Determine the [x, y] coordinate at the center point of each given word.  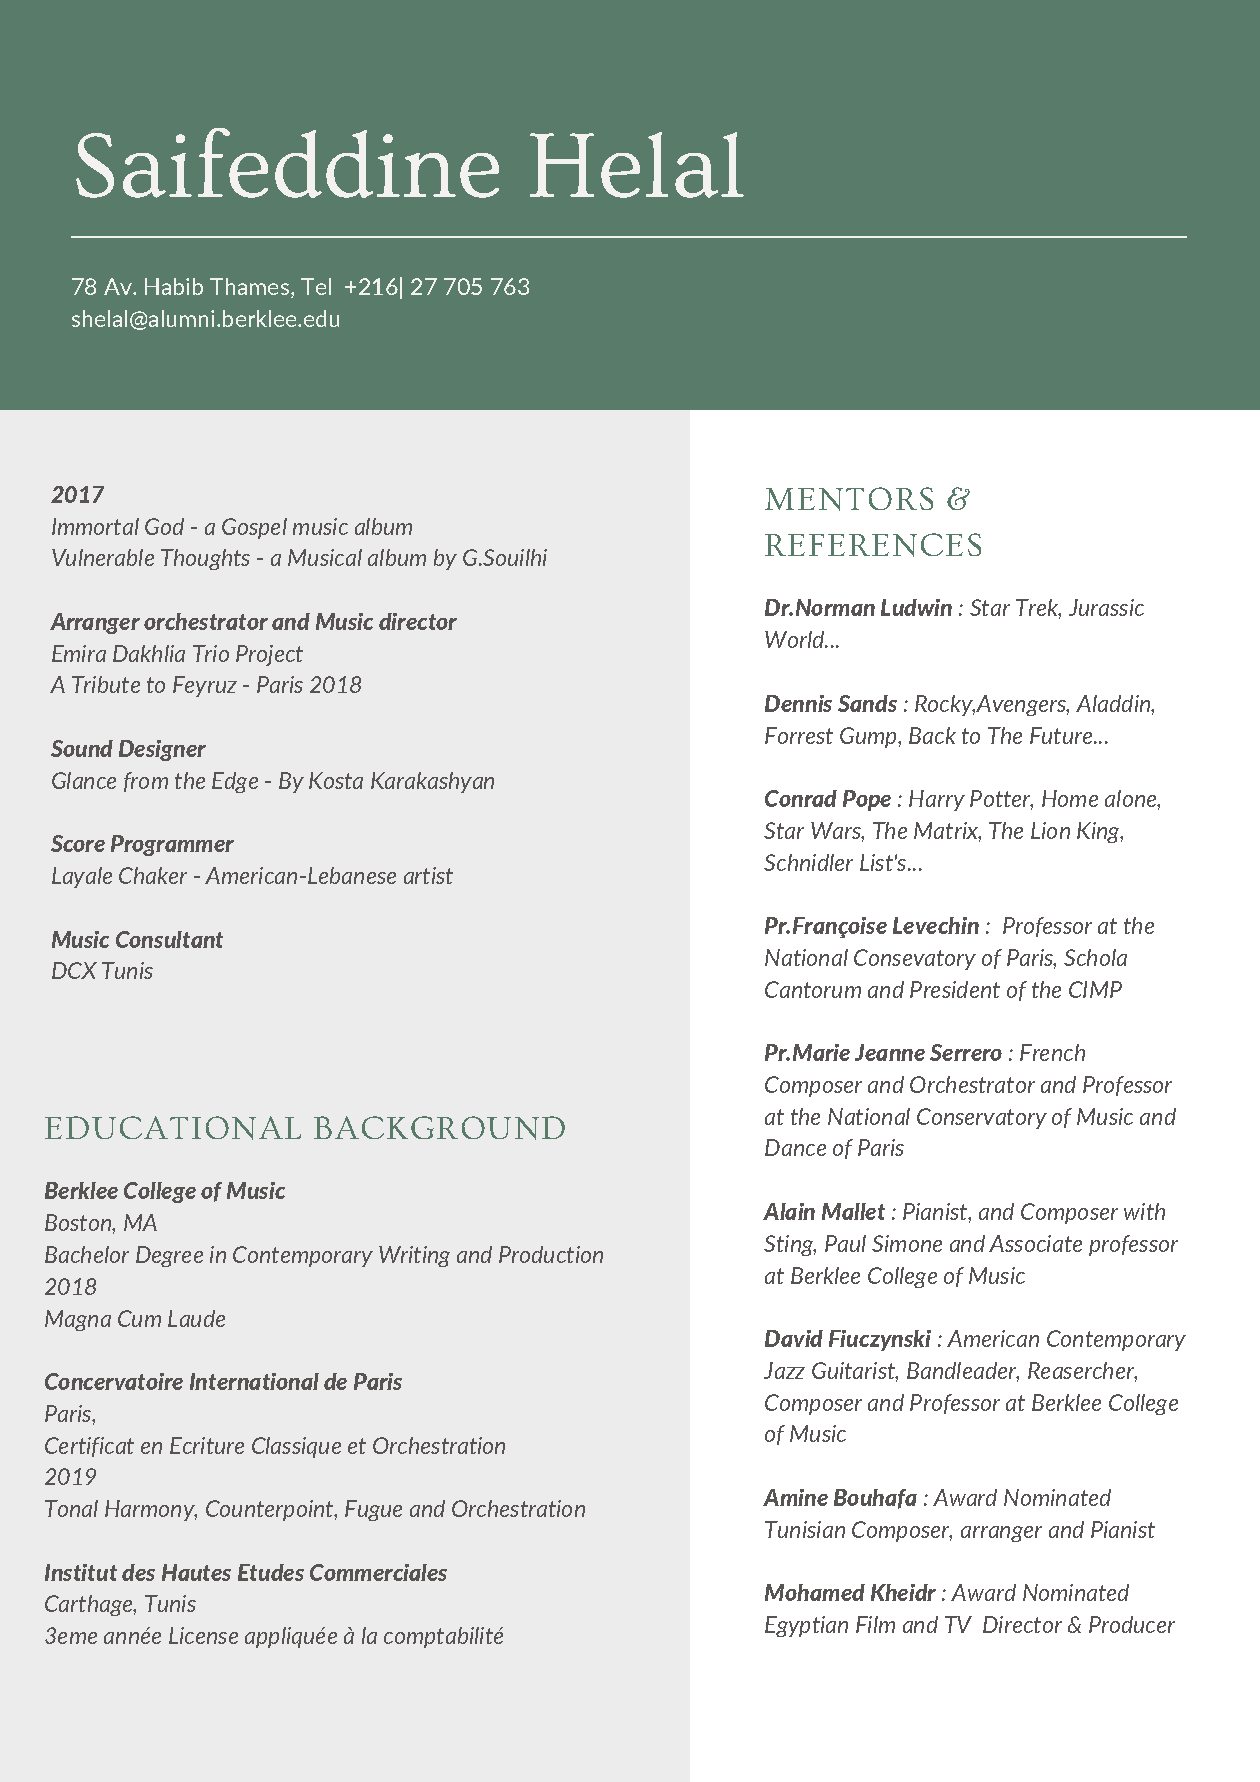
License [203, 1635]
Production [551, 1254]
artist [428, 875]
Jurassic [1106, 607]
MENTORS [849, 499]
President [955, 989]
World [795, 639]
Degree [169, 1256]
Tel [316, 286]
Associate [1035, 1243]
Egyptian [806, 1626]
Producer [1132, 1624]
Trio [211, 653]
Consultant [169, 939]
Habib [174, 286]
